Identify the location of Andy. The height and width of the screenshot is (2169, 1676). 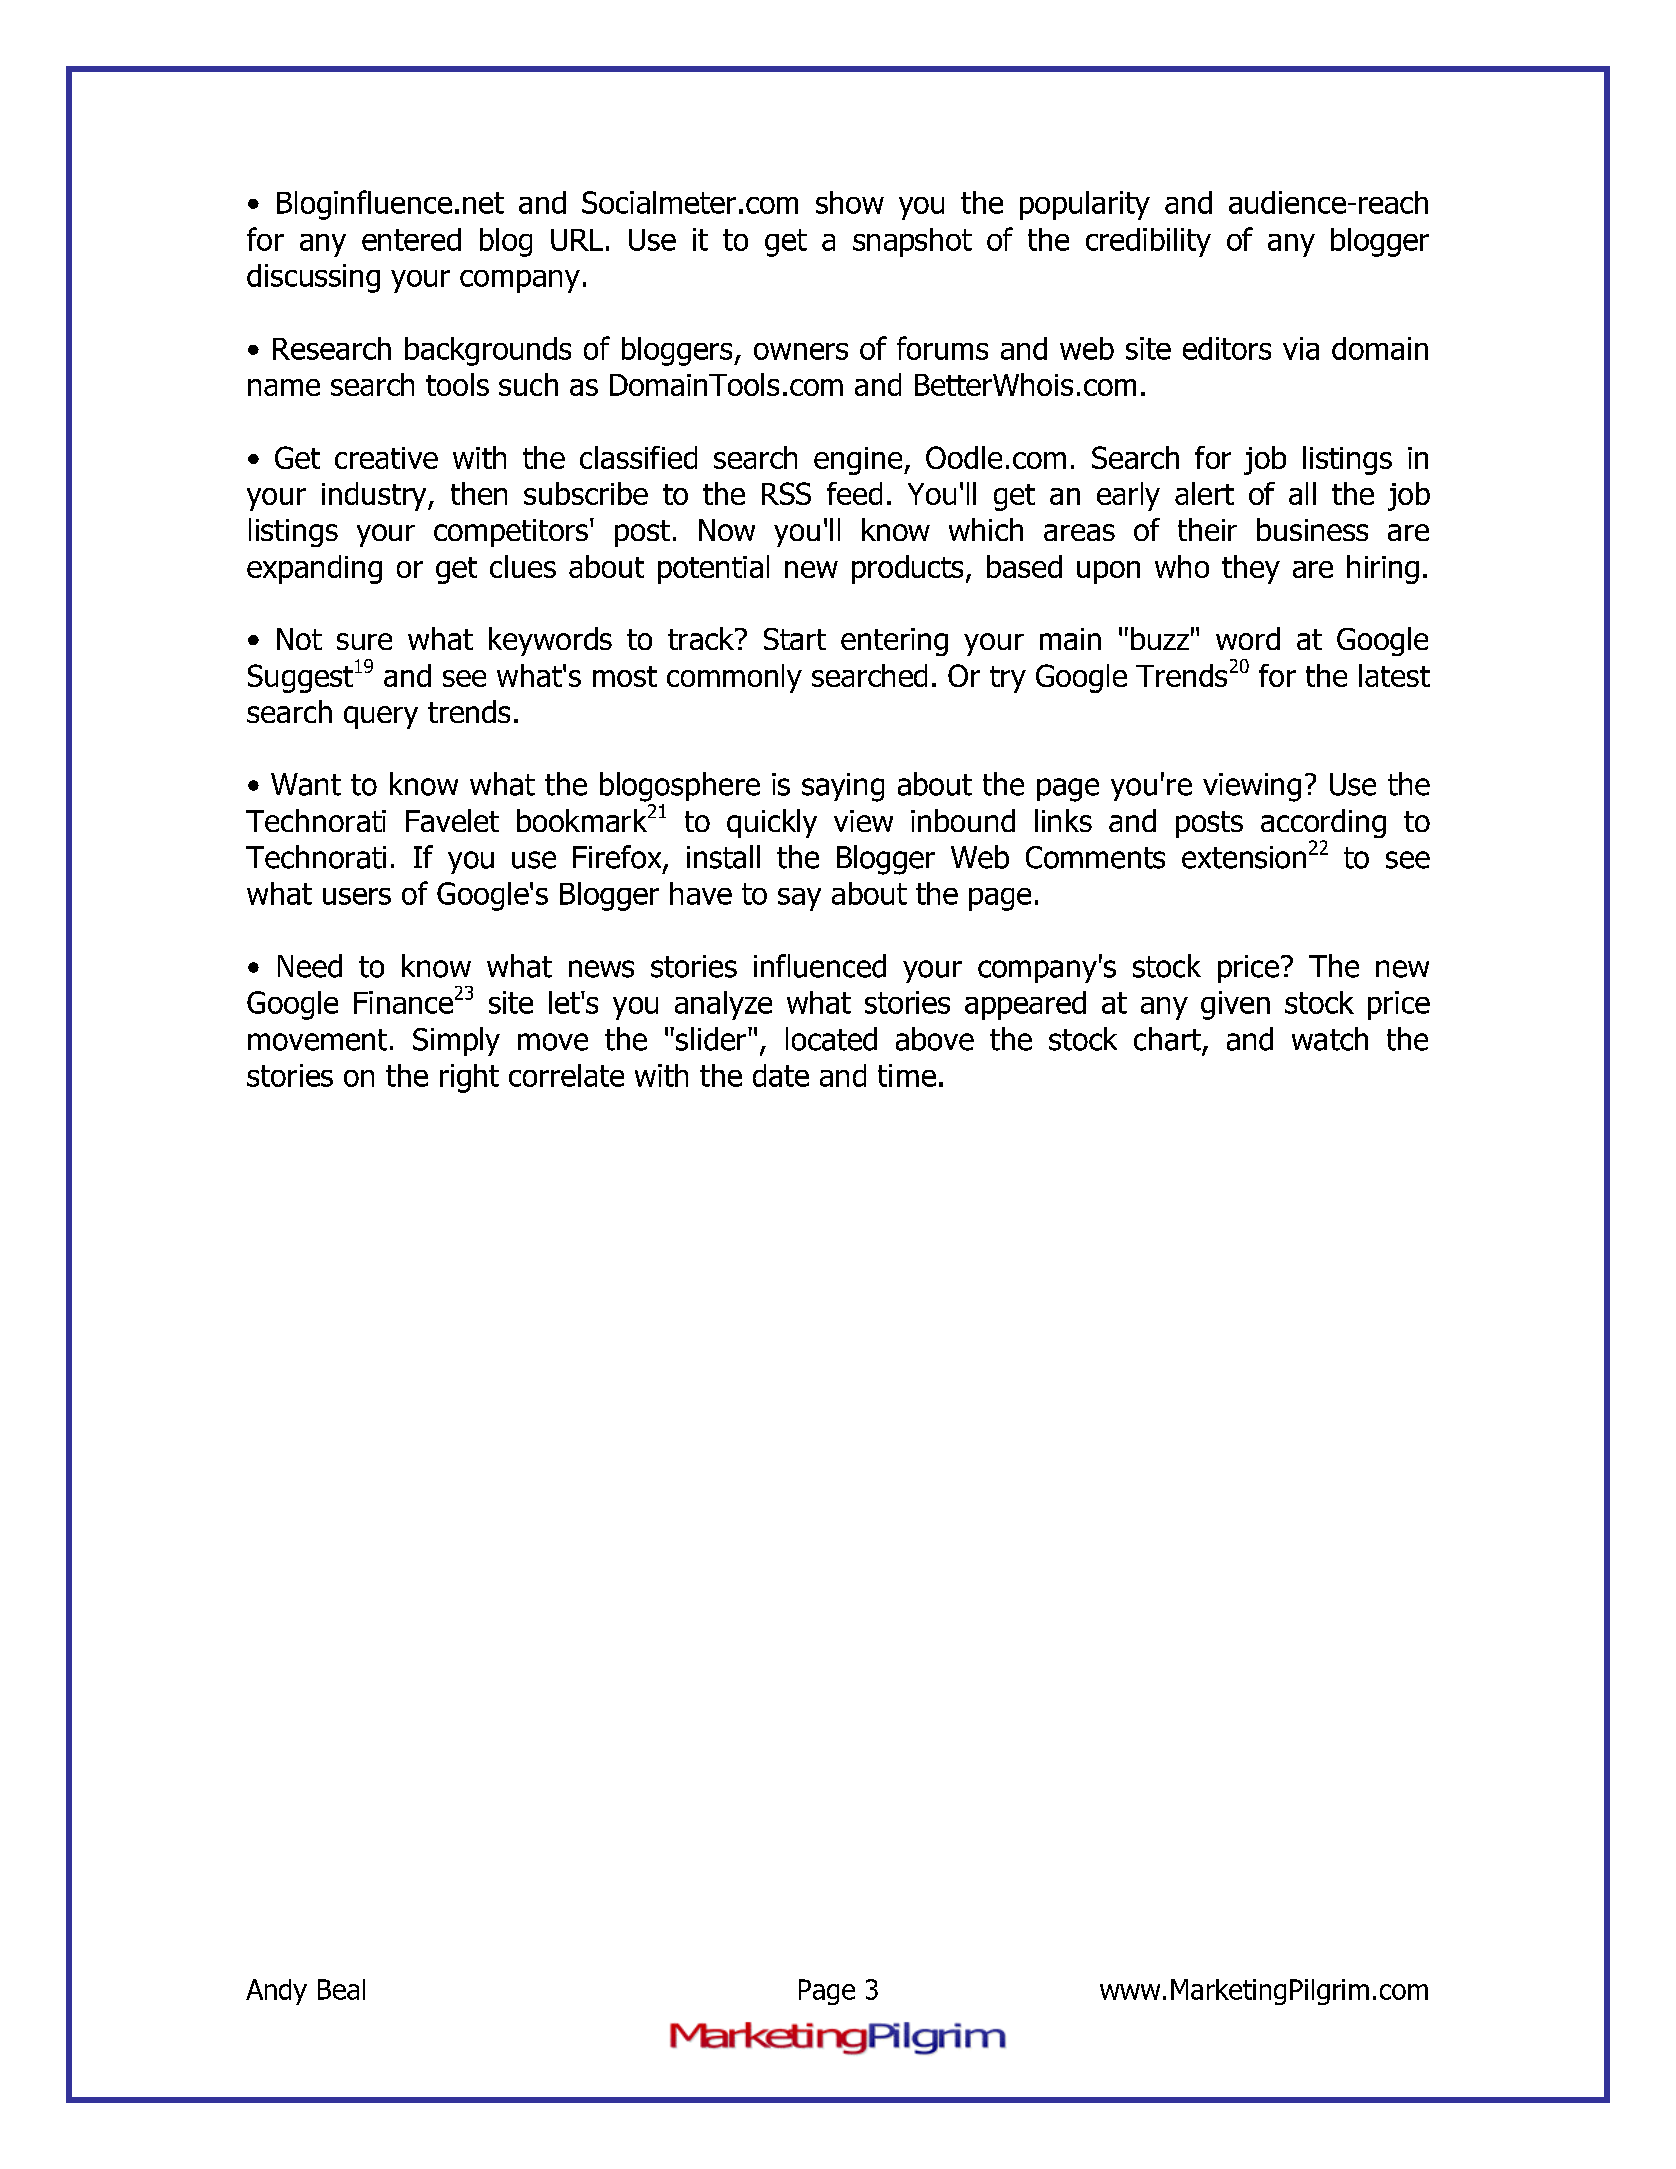
(276, 1992).
